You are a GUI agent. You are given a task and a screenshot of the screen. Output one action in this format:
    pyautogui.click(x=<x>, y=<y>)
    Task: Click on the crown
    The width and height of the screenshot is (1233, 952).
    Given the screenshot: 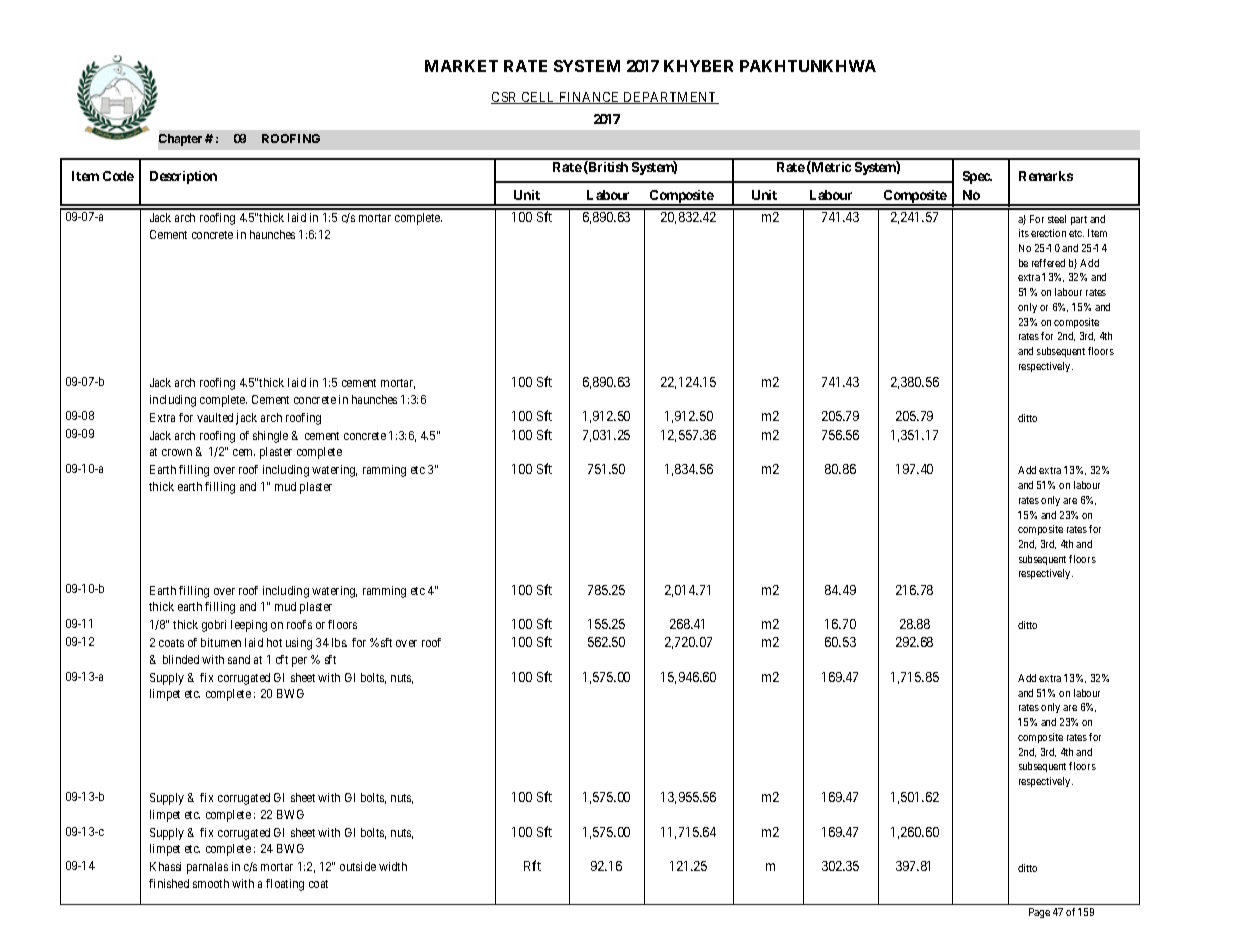 What is the action you would take?
    pyautogui.click(x=177, y=452)
